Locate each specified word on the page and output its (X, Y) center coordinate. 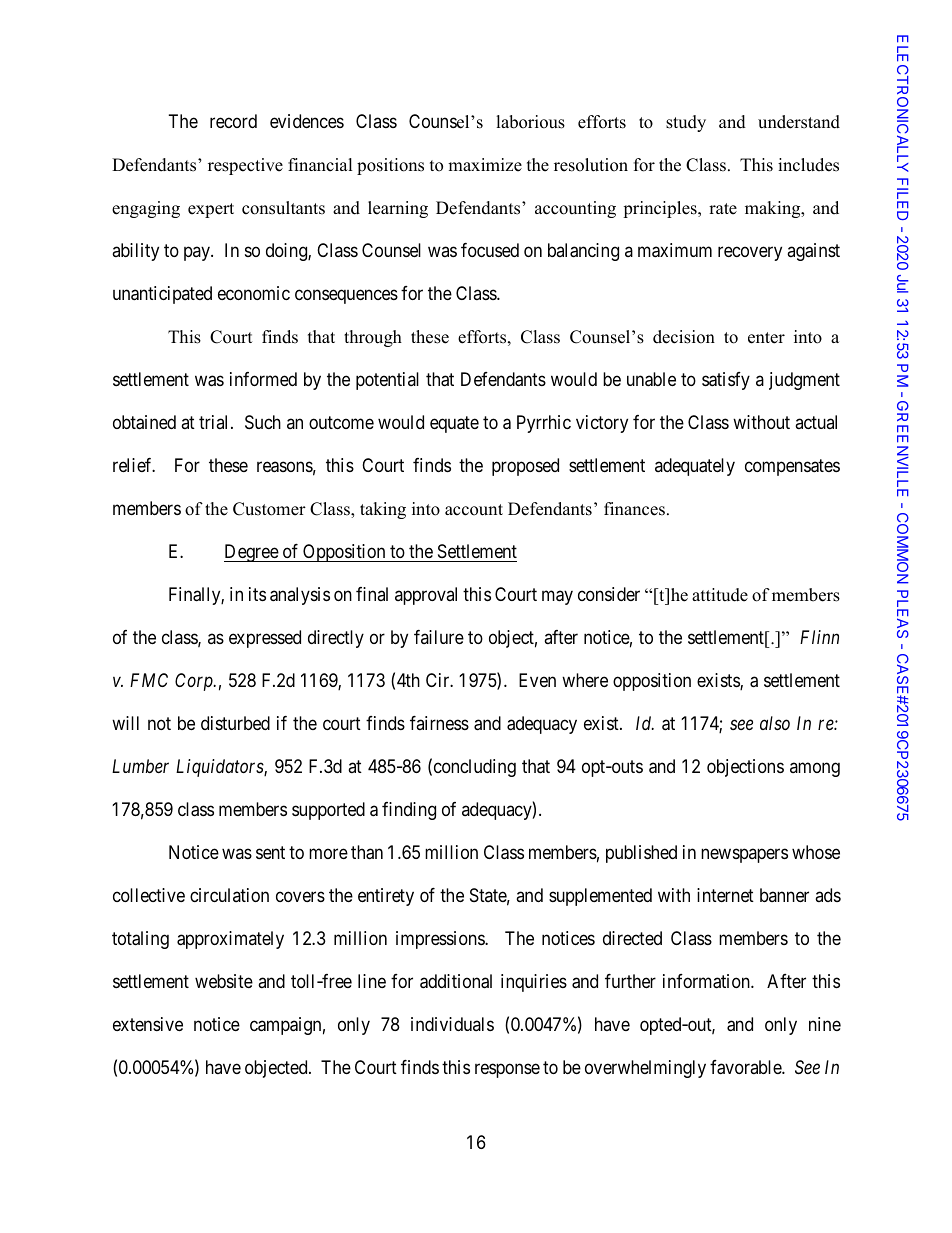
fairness (439, 723)
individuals (452, 1024)
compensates (792, 467)
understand (799, 122)
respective (245, 166)
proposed (525, 467)
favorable (746, 1067)
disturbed (235, 723)
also (775, 723)
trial (215, 422)
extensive (148, 1024)
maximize (485, 165)
